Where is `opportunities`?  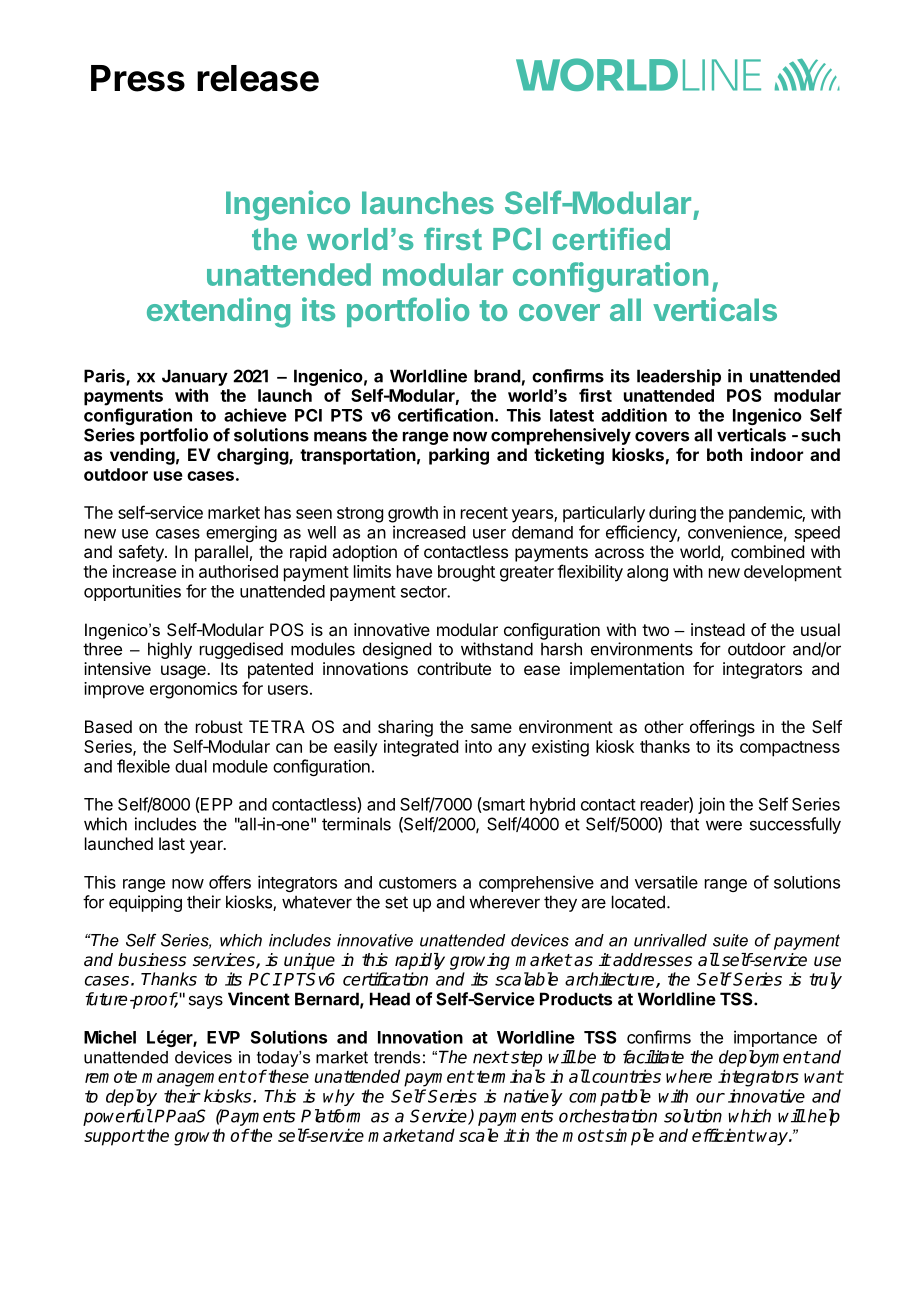
opportunities is located at coordinates (132, 592).
